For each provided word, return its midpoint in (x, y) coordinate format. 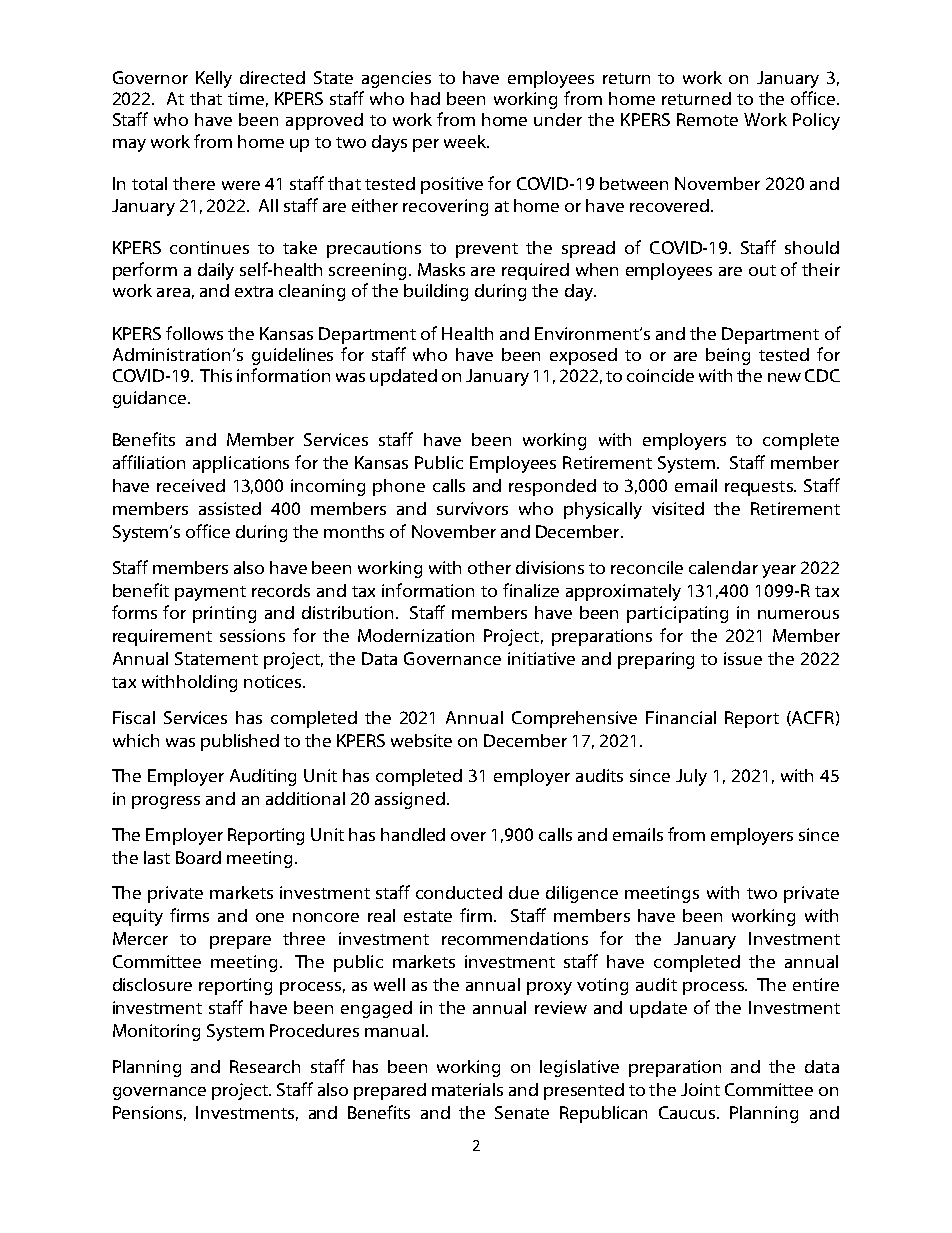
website (421, 740)
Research (265, 1066)
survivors (472, 508)
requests (760, 488)
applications (241, 464)
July (691, 777)
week (466, 141)
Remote (707, 119)
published (240, 742)
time (246, 98)
